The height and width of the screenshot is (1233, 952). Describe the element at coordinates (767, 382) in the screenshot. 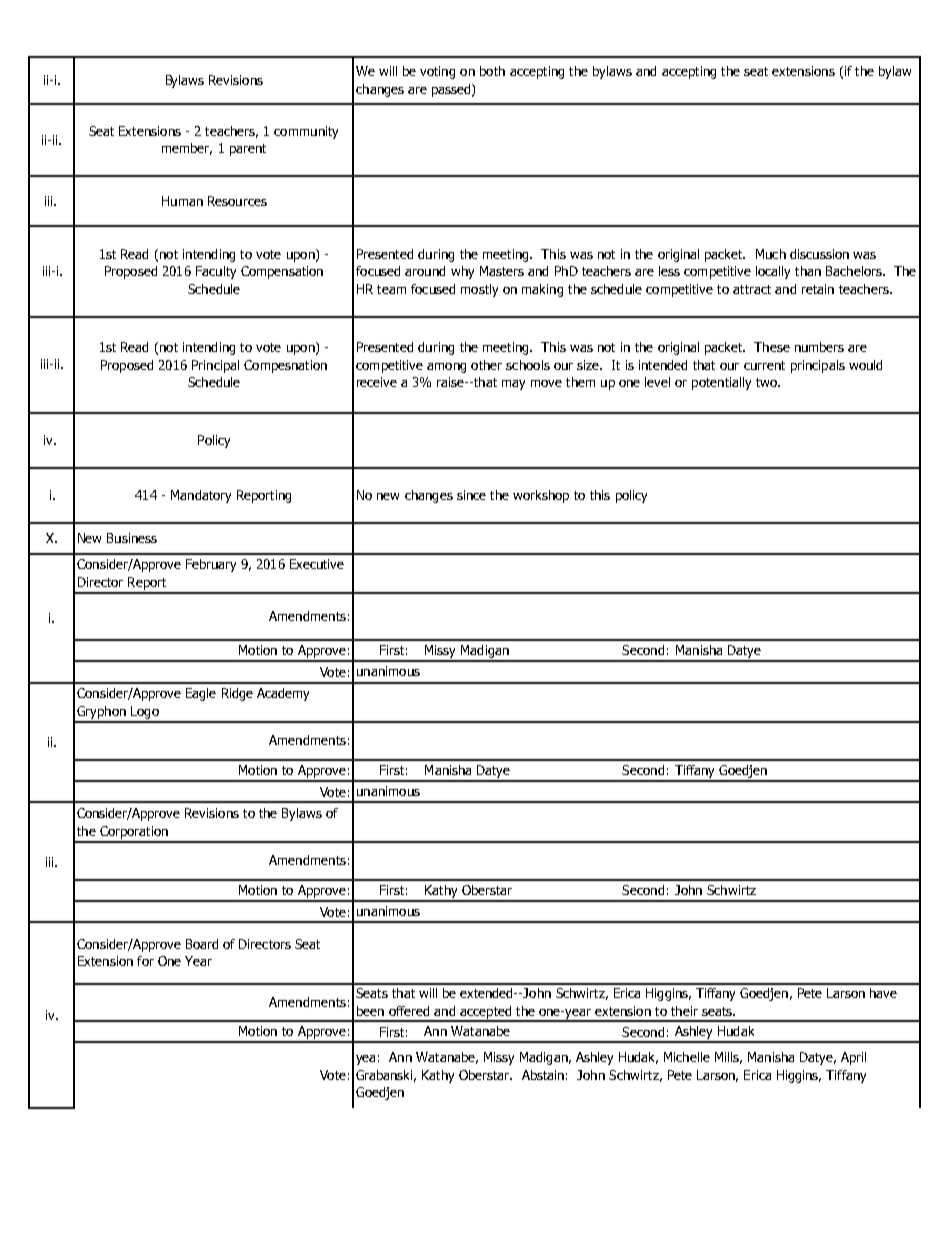

I see `two` at that location.
